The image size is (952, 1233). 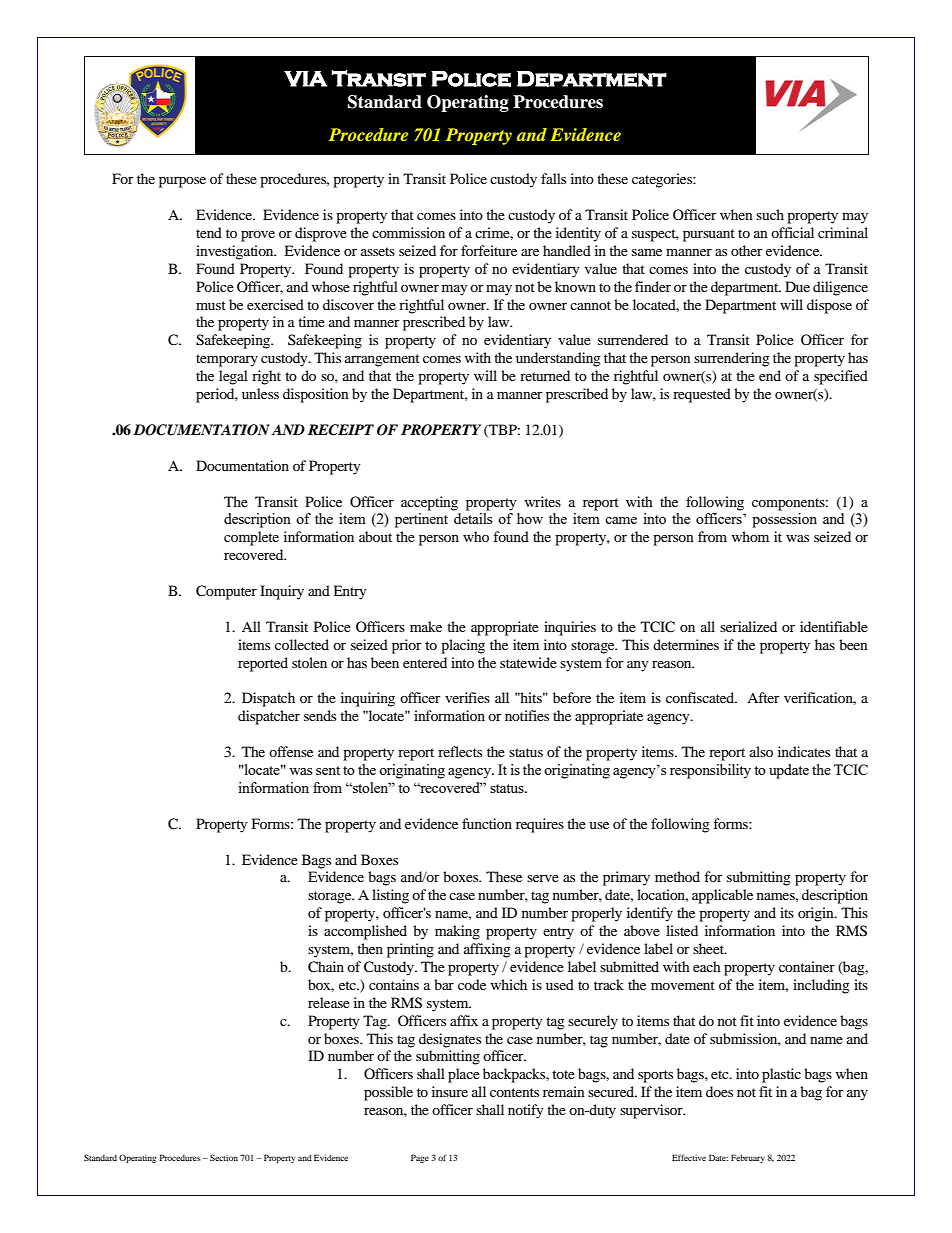 What do you see at coordinates (326, 967) in the screenshot?
I see `Chain` at bounding box center [326, 967].
